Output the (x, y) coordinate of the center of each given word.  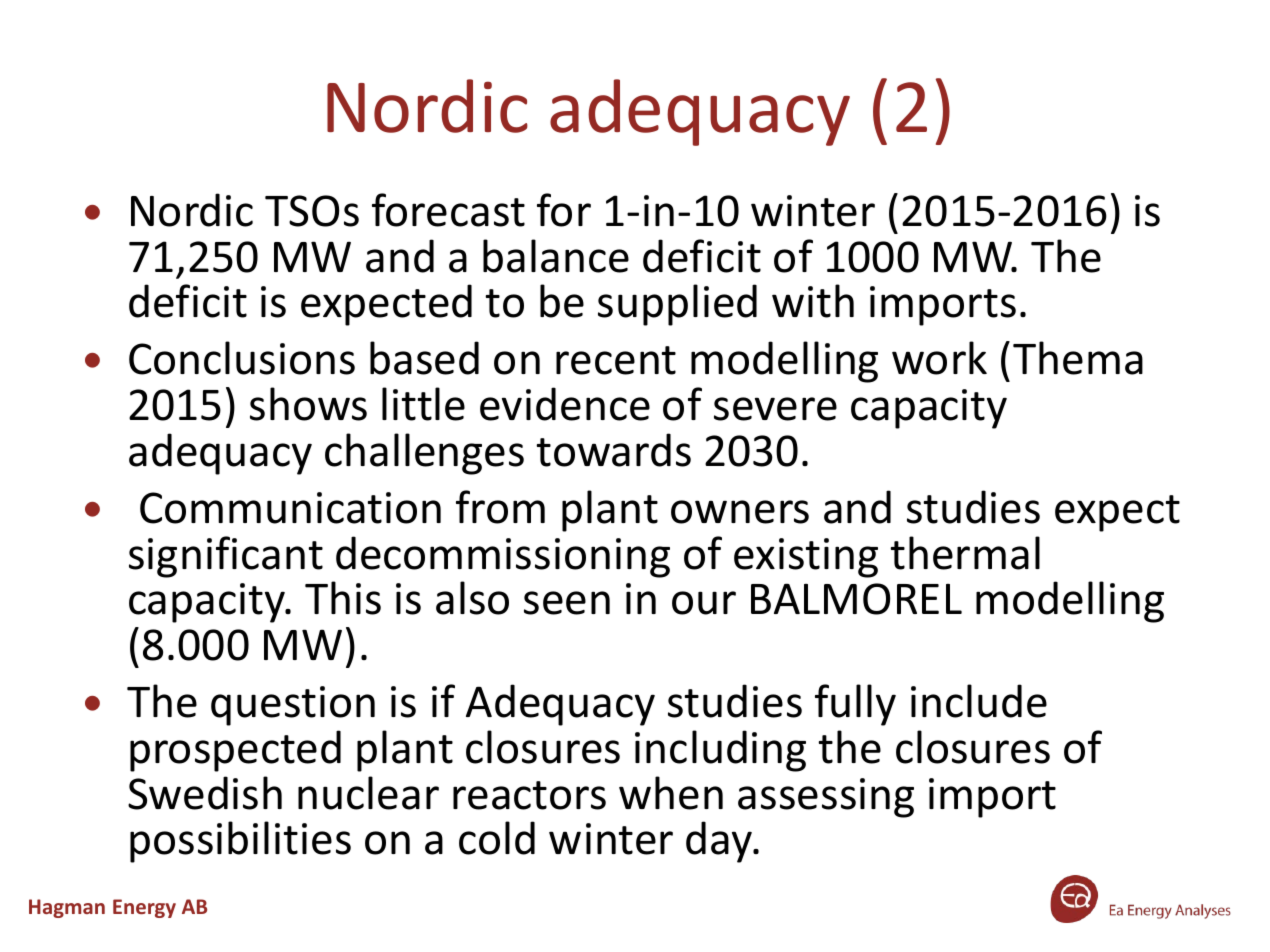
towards (613, 450)
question (293, 706)
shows (308, 404)
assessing (826, 798)
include (979, 701)
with (813, 301)
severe (775, 409)
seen (567, 603)
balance (556, 256)
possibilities (240, 842)
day (720, 842)
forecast (448, 210)
